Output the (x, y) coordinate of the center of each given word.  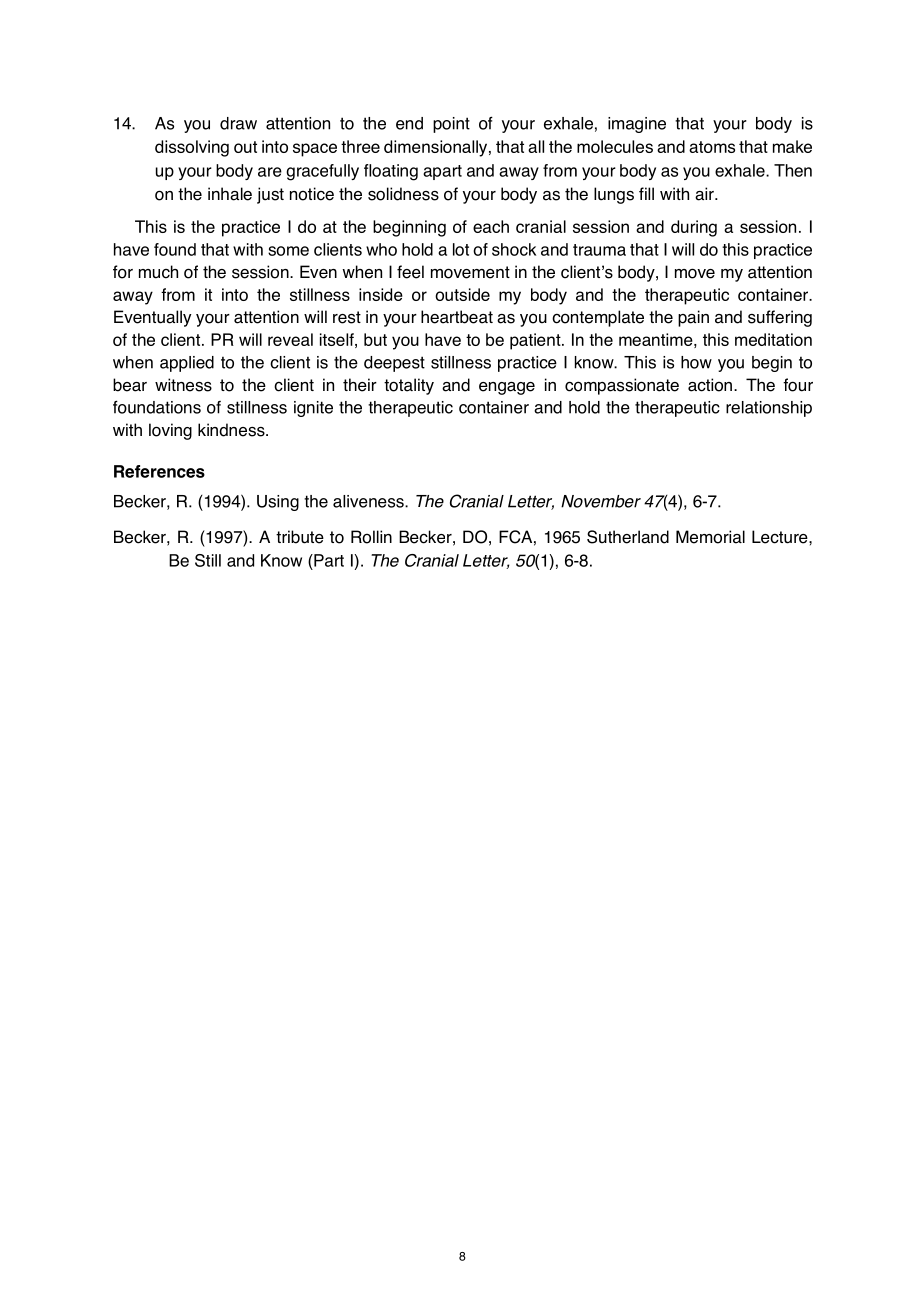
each (491, 226)
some (288, 251)
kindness (232, 430)
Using (278, 503)
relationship (769, 409)
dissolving (192, 148)
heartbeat (457, 317)
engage (507, 388)
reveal (290, 339)
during (694, 228)
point (451, 125)
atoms (712, 147)
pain (693, 318)
